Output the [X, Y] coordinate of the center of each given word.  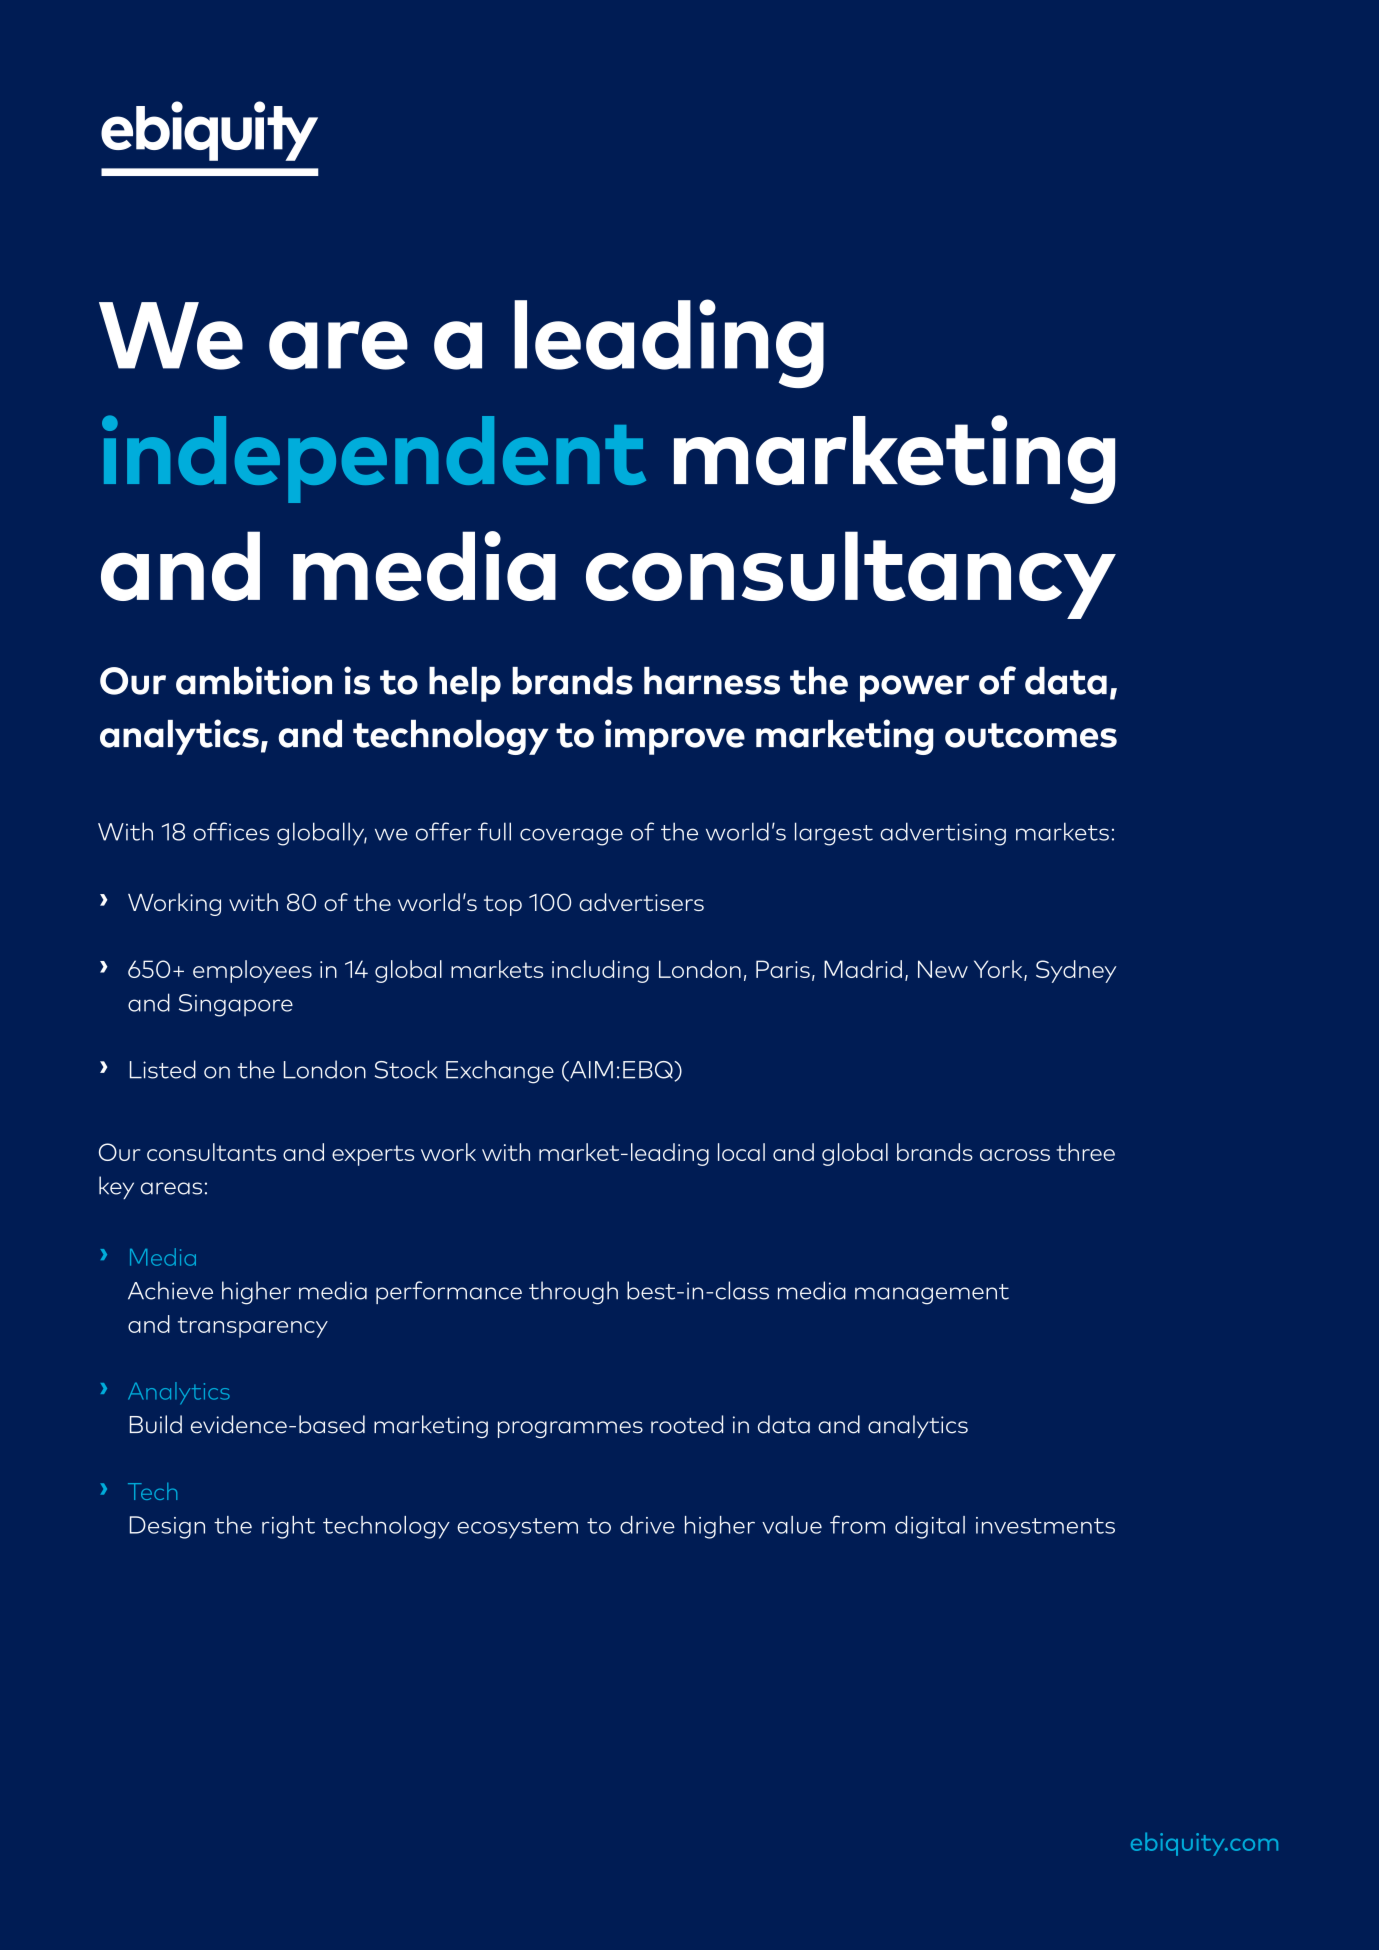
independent [374, 459]
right [288, 1527]
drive [647, 1525]
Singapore [236, 1005]
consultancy [851, 575]
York [999, 970]
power [914, 688]
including [600, 971]
